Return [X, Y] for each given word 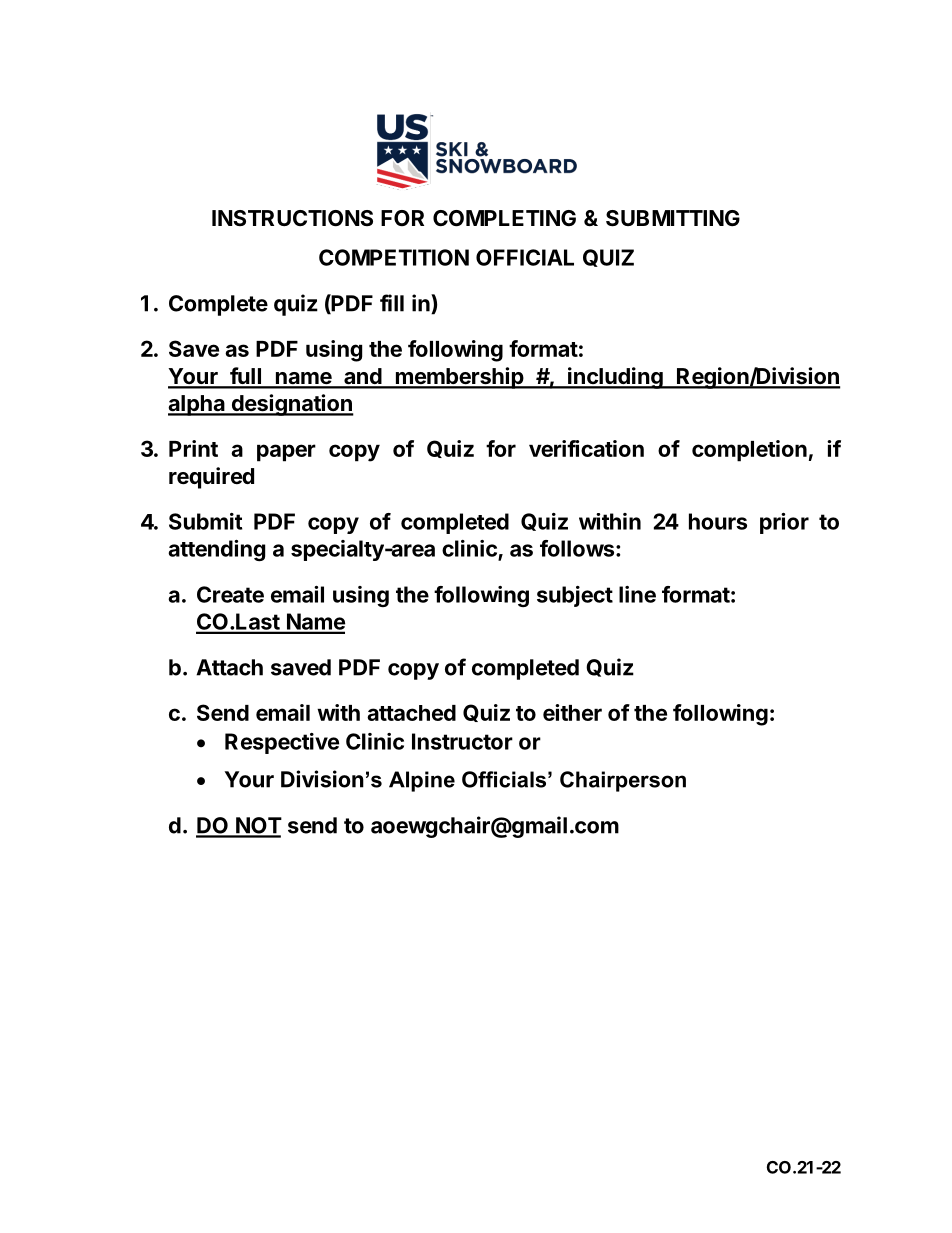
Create [230, 594]
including [615, 378]
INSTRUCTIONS [292, 218]
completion [749, 451]
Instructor [462, 741]
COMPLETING [504, 218]
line [637, 594]
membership [459, 378]
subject [575, 596]
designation [291, 405]
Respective [282, 743]
